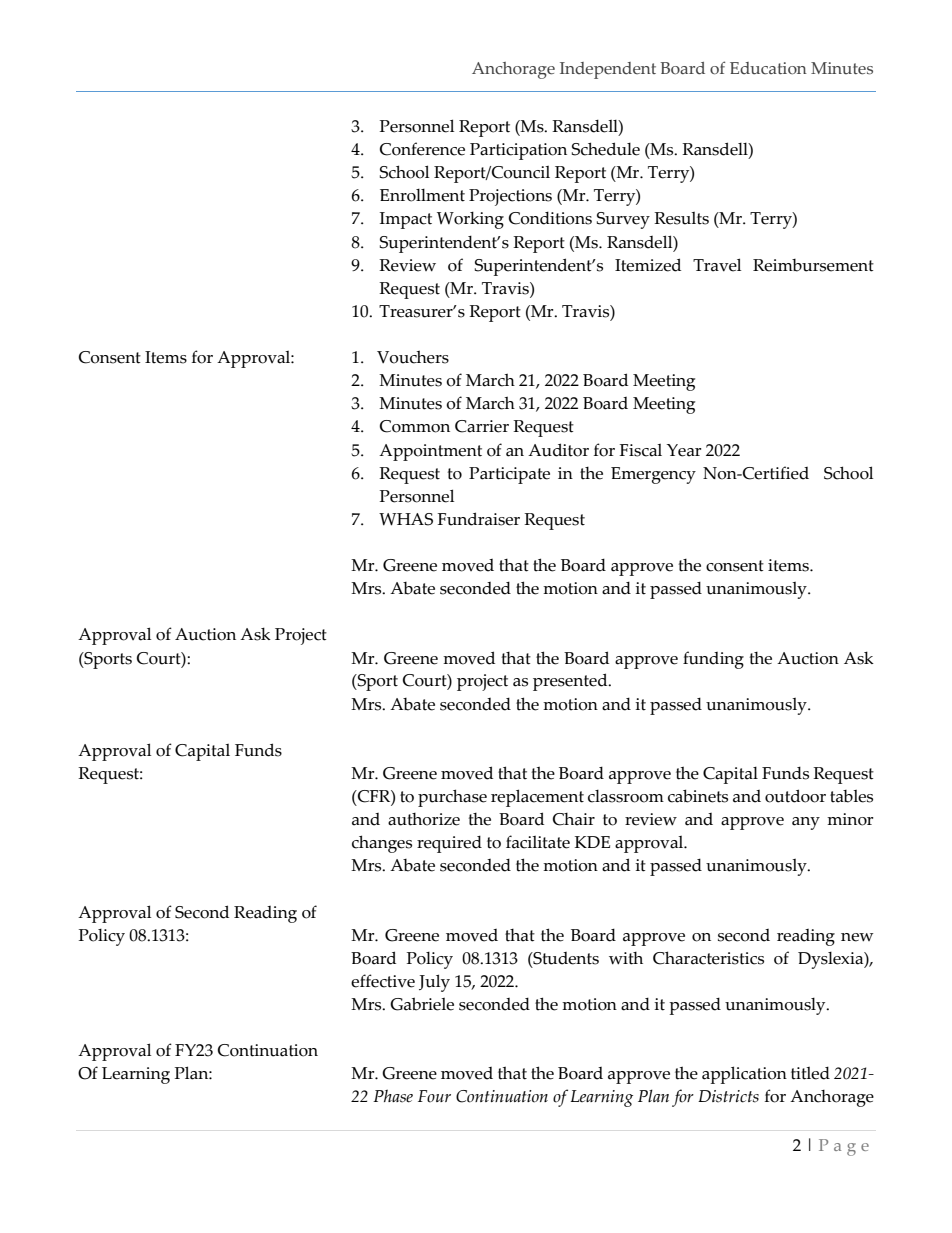  What do you see at coordinates (422, 149) in the screenshot?
I see `Conference` at bounding box center [422, 149].
